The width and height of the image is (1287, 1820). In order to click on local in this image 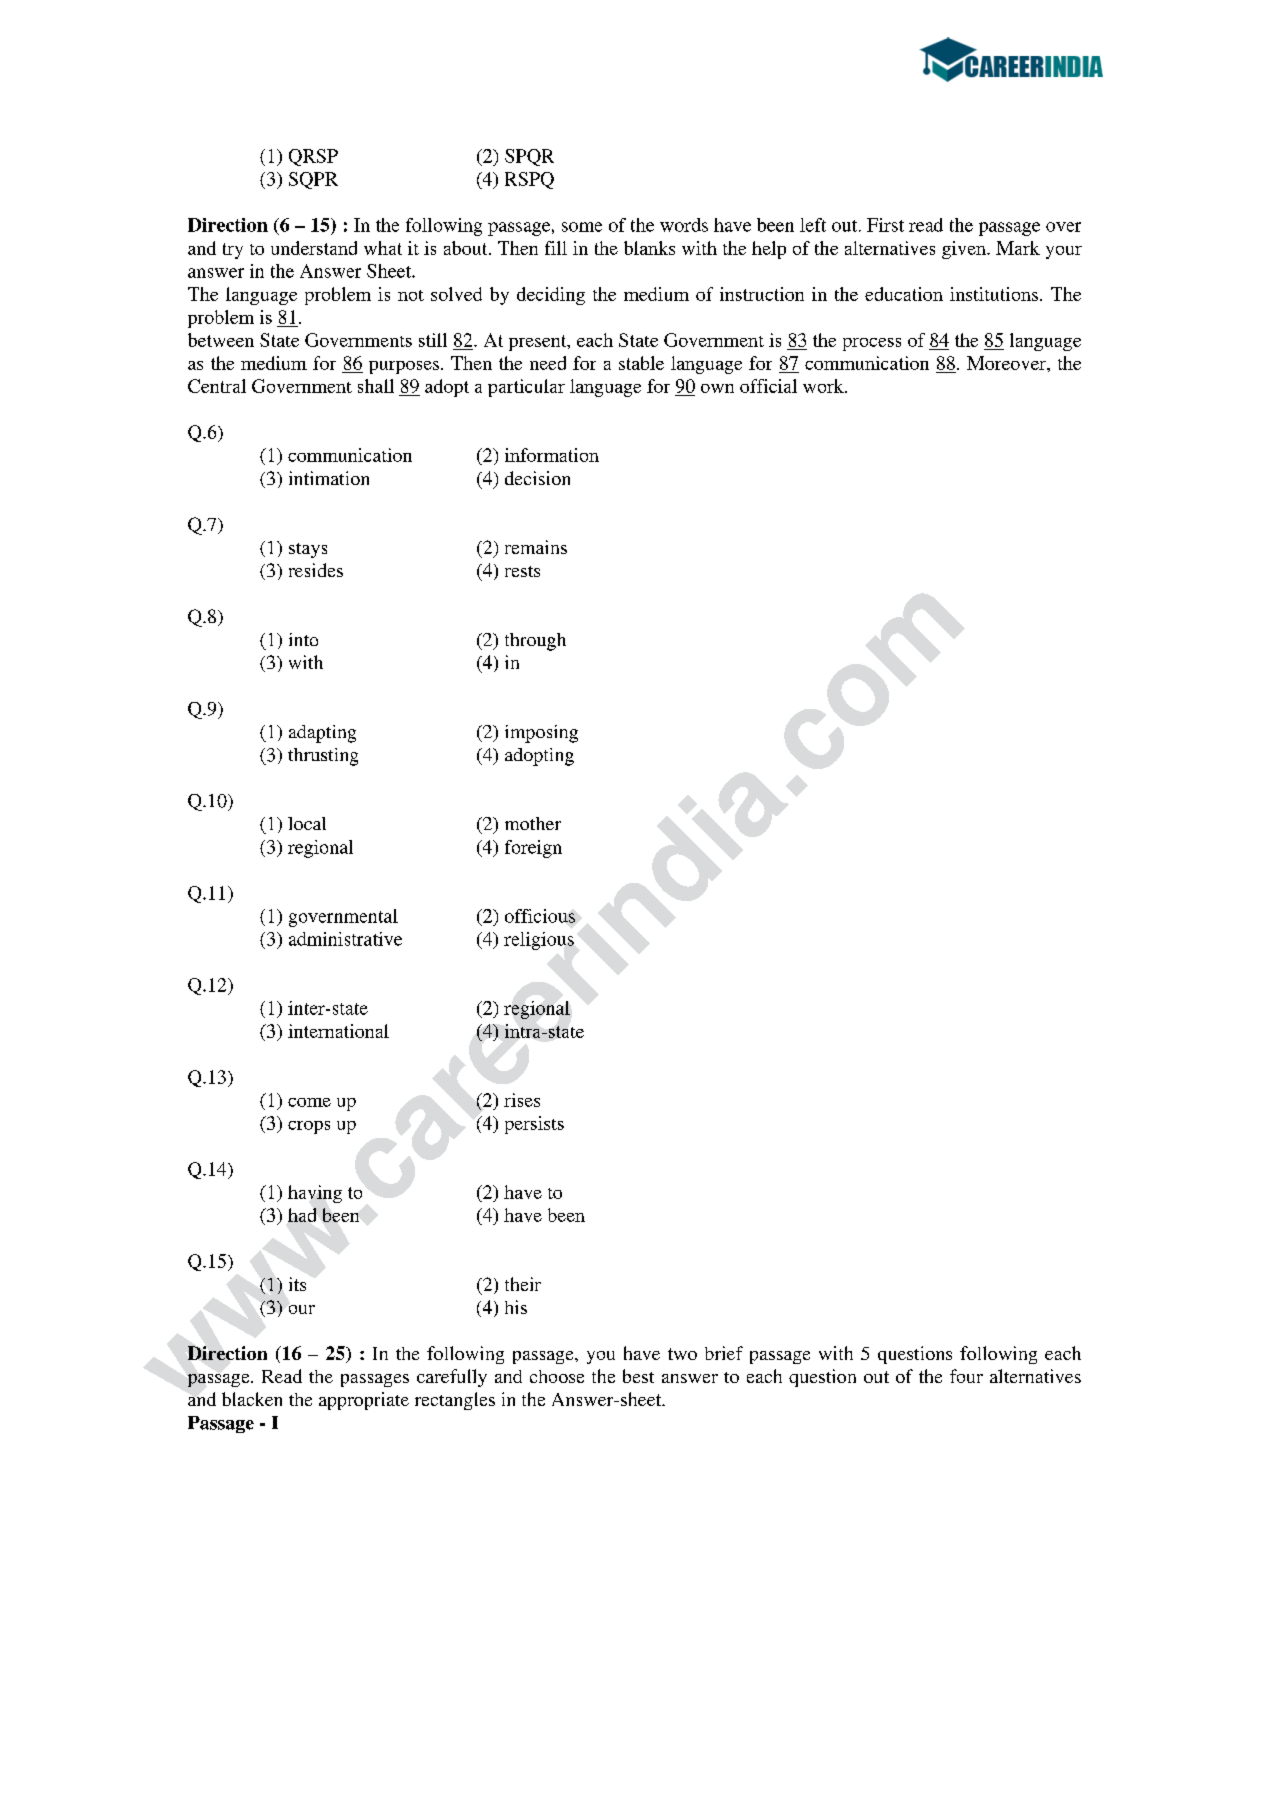, I will do `click(307, 823)`.
